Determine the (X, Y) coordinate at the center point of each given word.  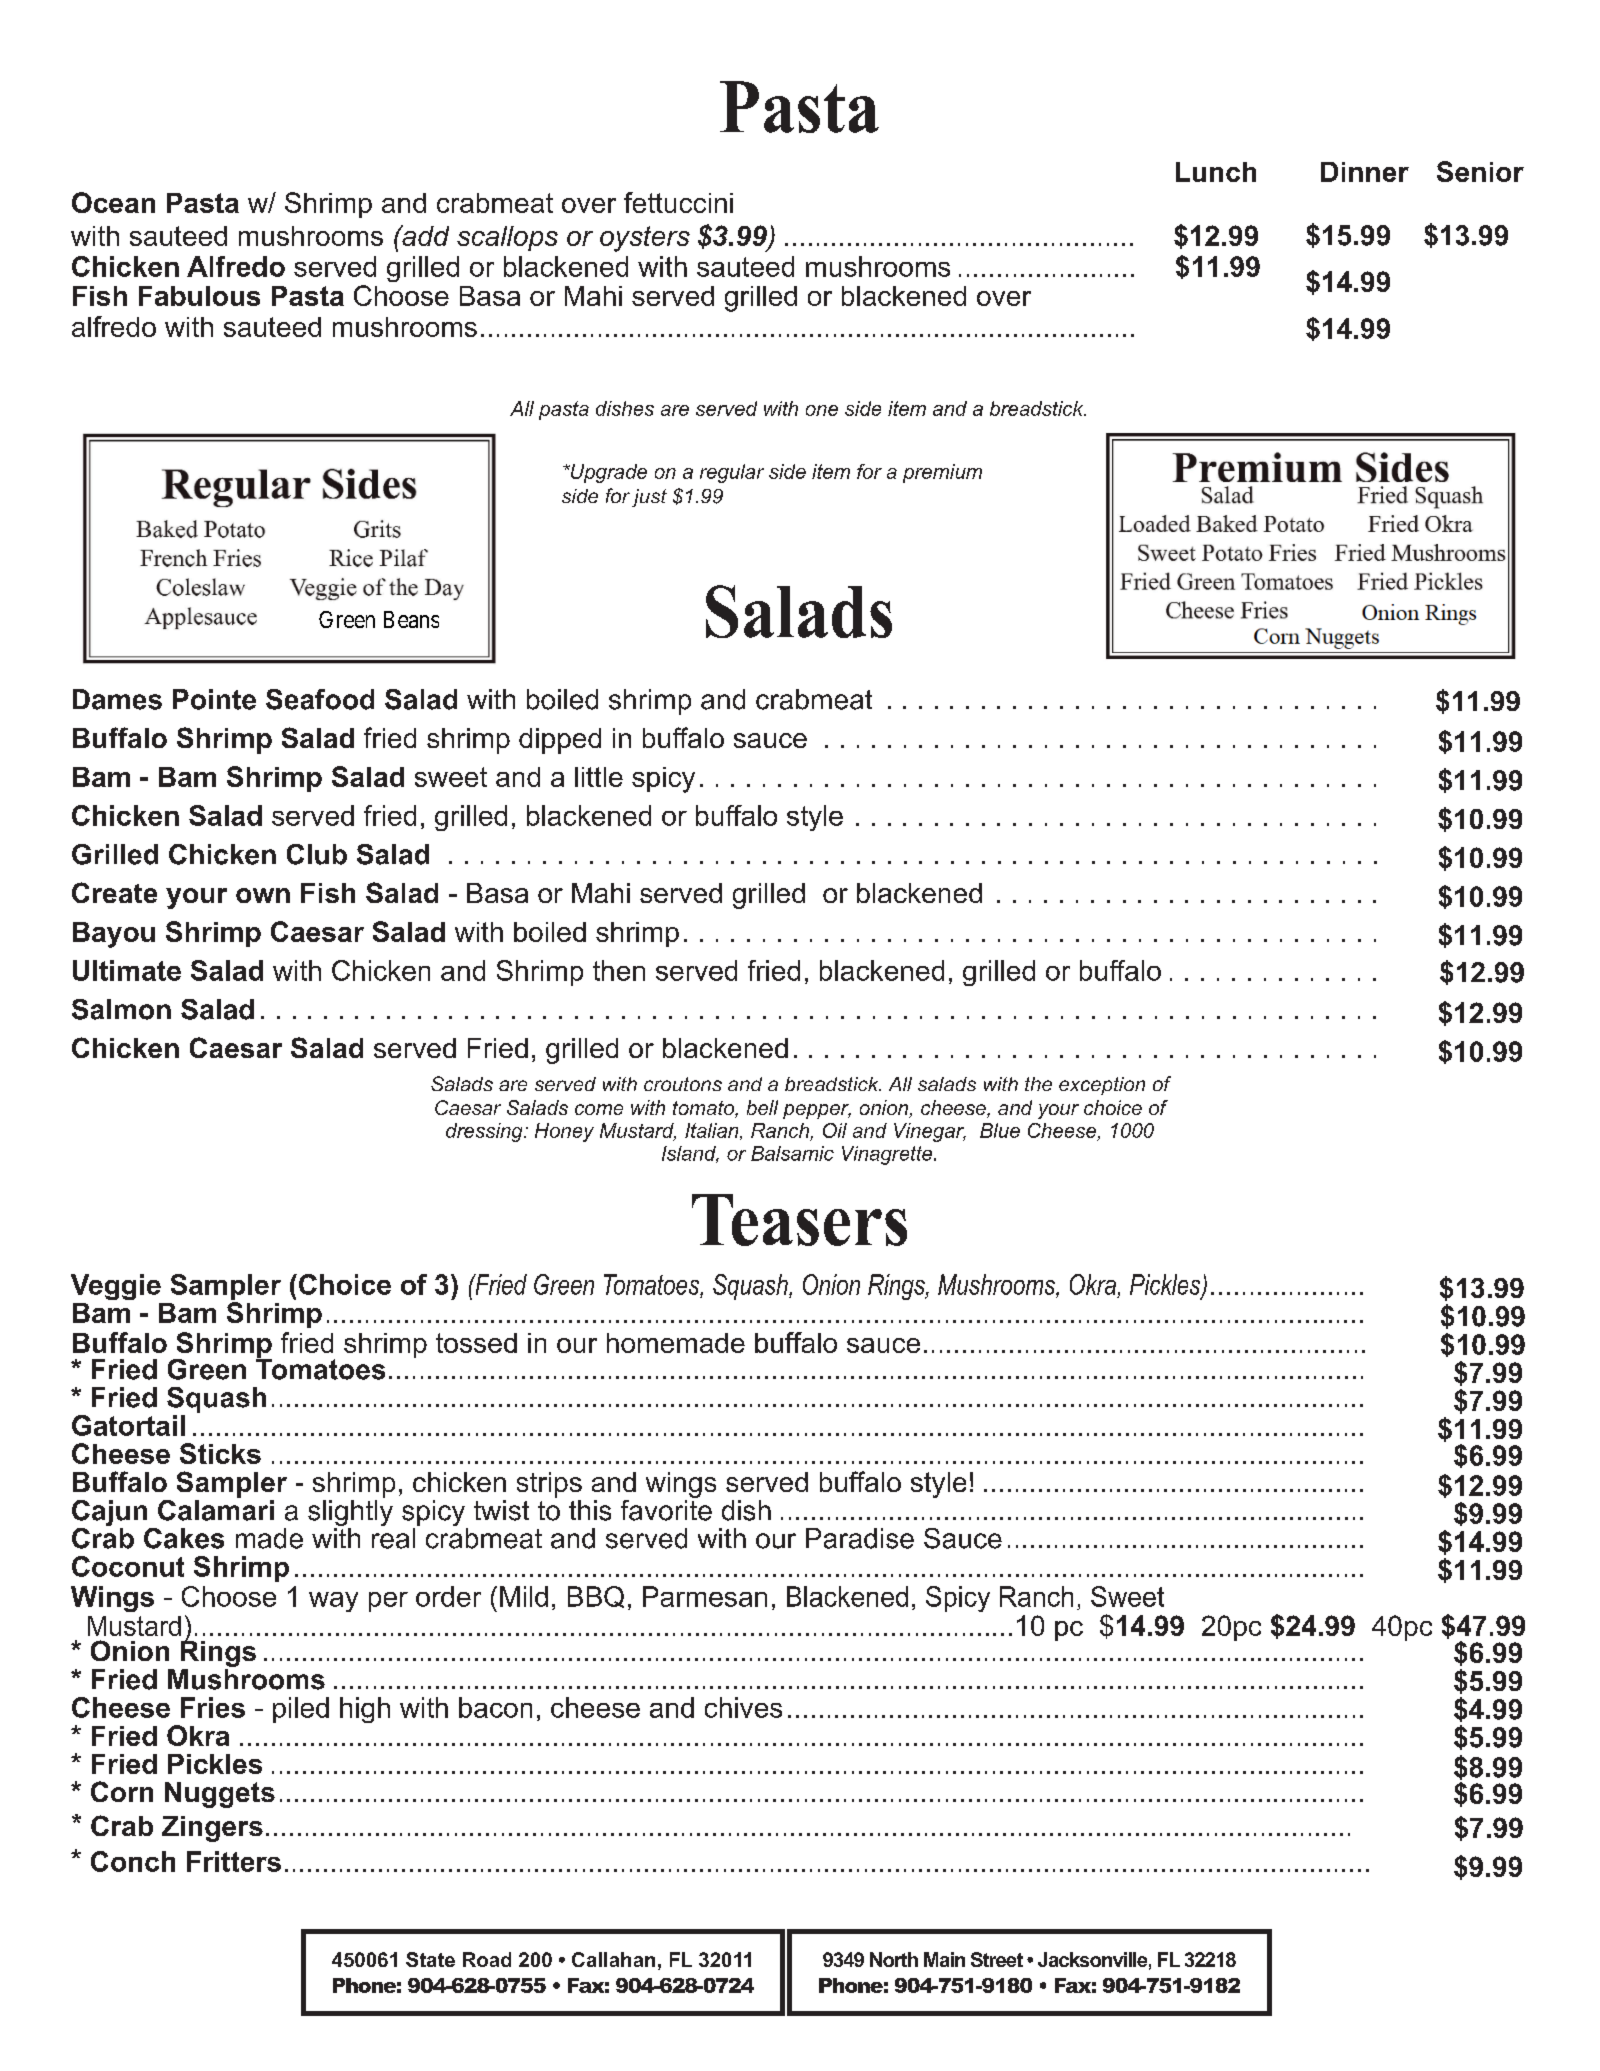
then (619, 970)
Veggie (116, 1287)
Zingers (212, 1829)
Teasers (799, 1220)
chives (743, 1707)
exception (1102, 1086)
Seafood (320, 699)
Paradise (860, 1538)
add (424, 235)
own (263, 895)
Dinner (1365, 172)
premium (942, 473)
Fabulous (199, 296)
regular (732, 473)
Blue (1000, 1130)
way (333, 1602)
